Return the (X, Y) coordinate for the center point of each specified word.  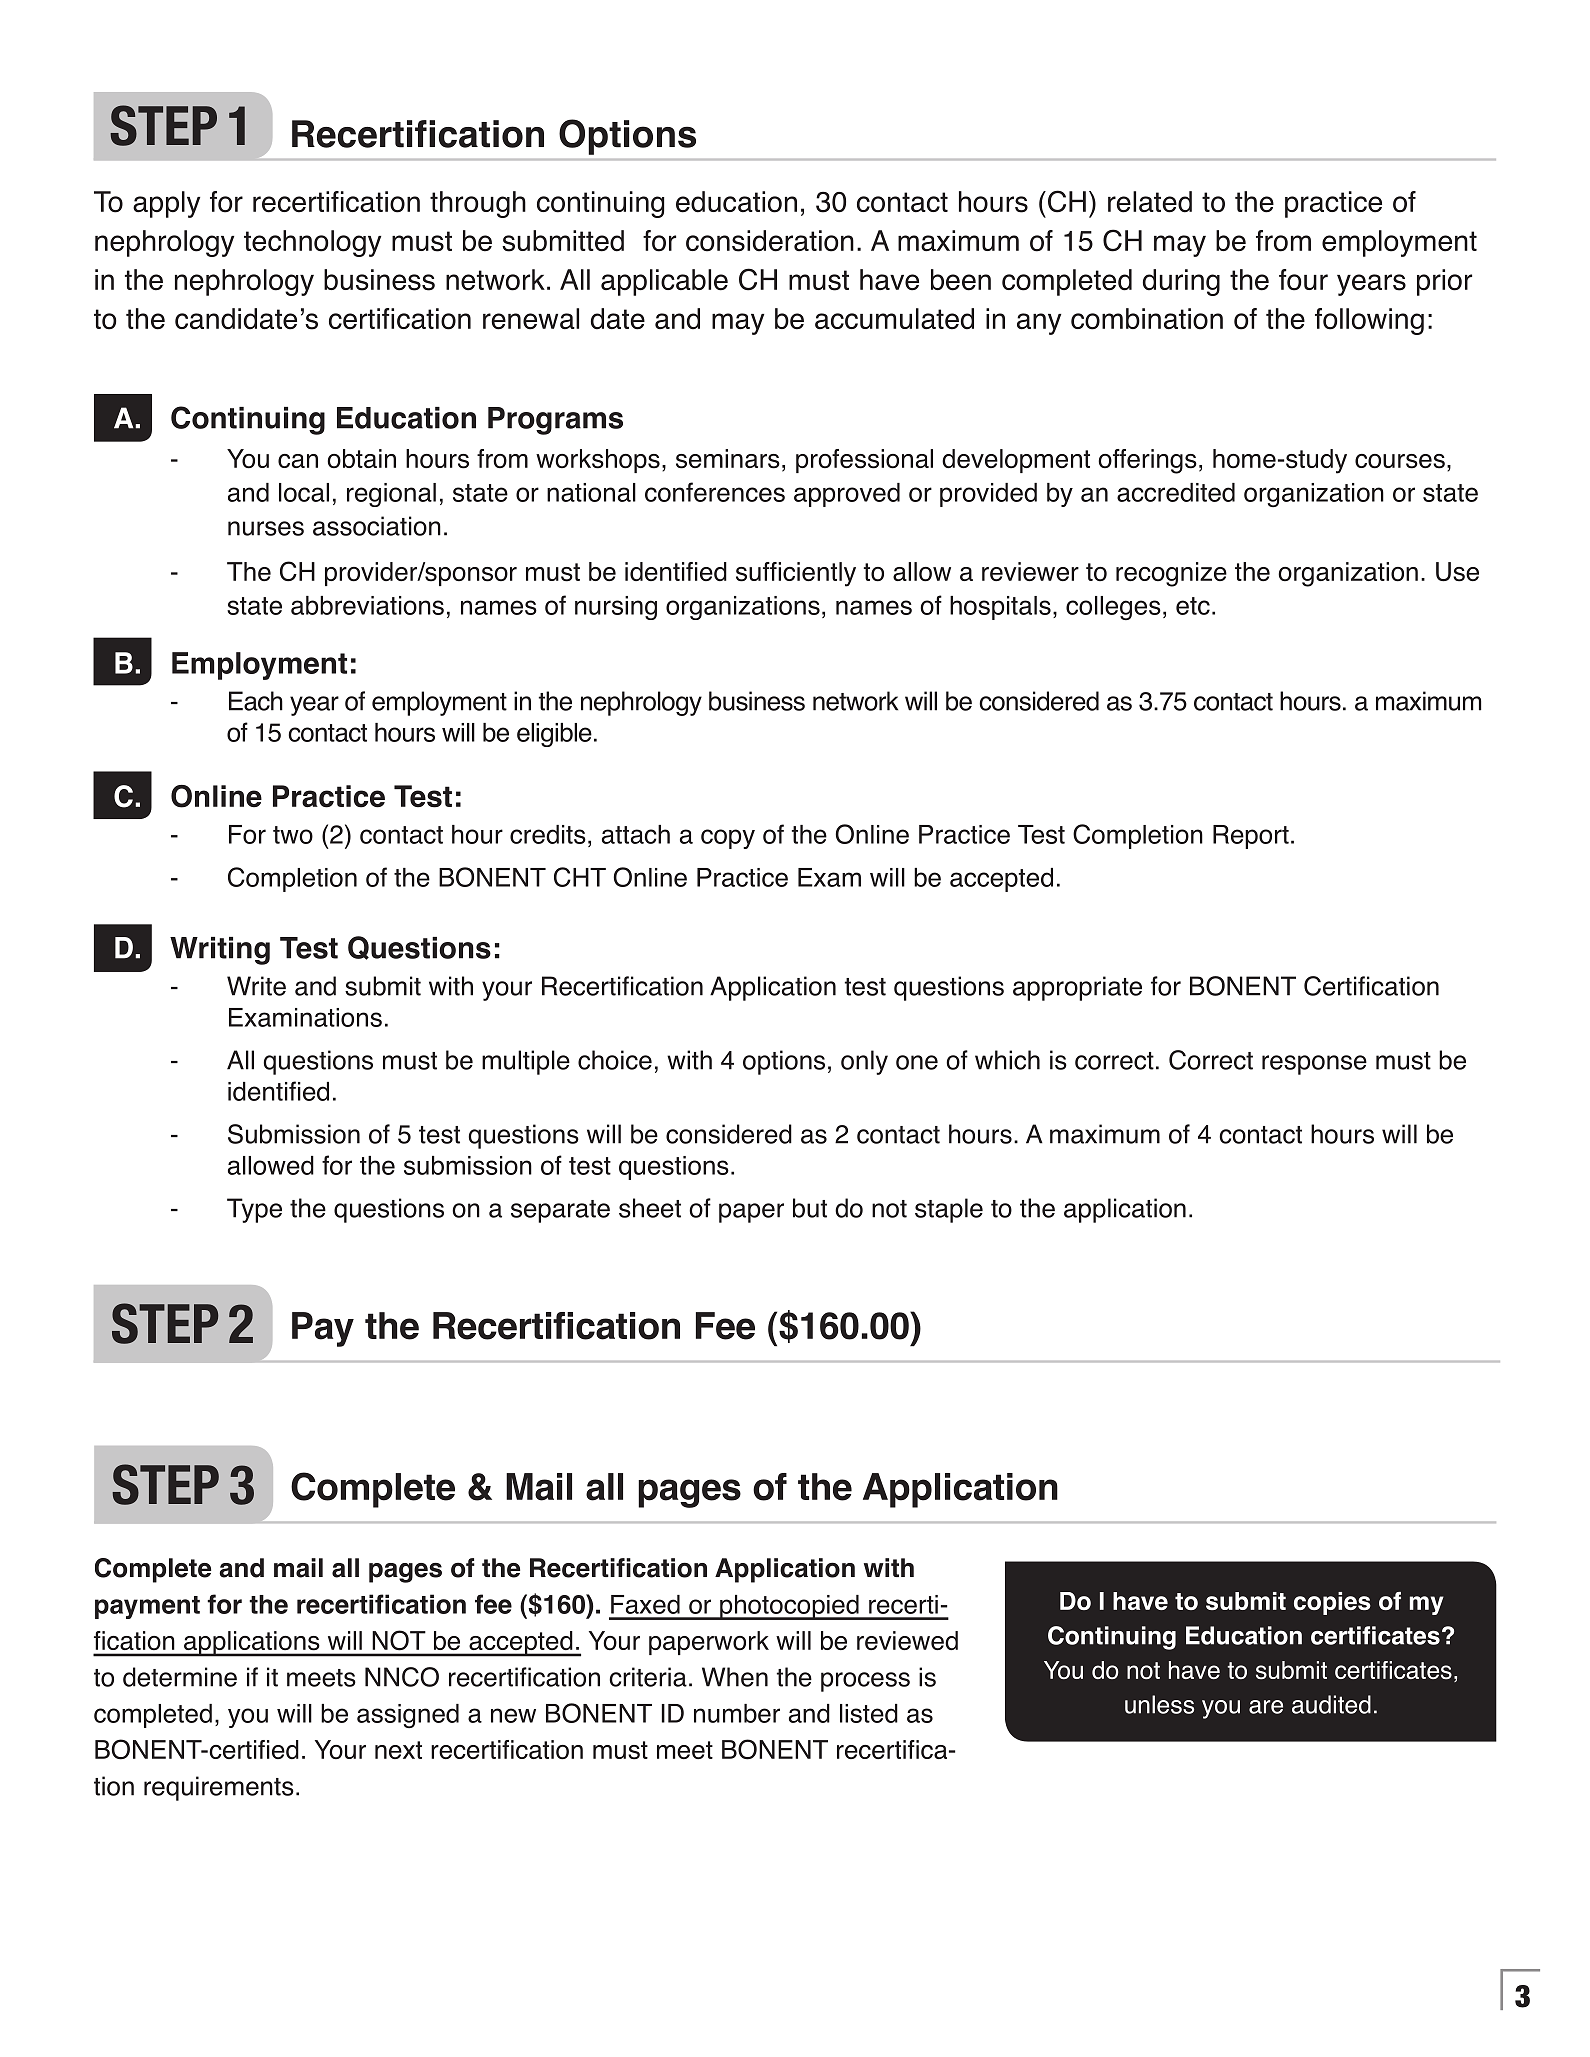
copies (1332, 1603)
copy (728, 839)
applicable (664, 282)
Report (1251, 837)
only (864, 1062)
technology (312, 243)
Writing (220, 951)
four (1303, 280)
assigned (408, 1716)
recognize (1171, 574)
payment (147, 1607)
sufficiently (796, 574)
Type (254, 1210)
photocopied (789, 1607)
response (1314, 1065)
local (304, 492)
